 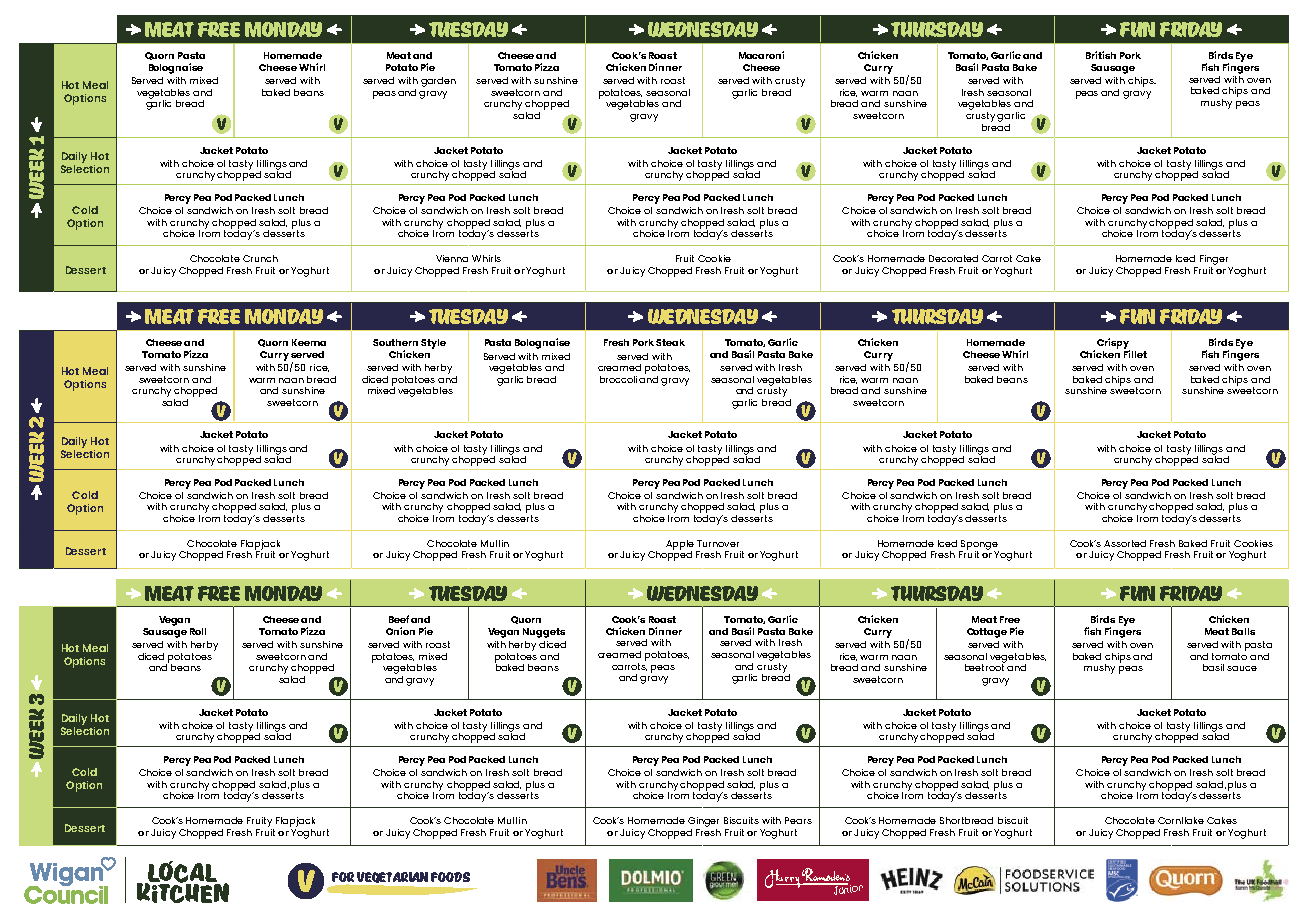 I want to click on Turnover, so click(x=718, y=543).
